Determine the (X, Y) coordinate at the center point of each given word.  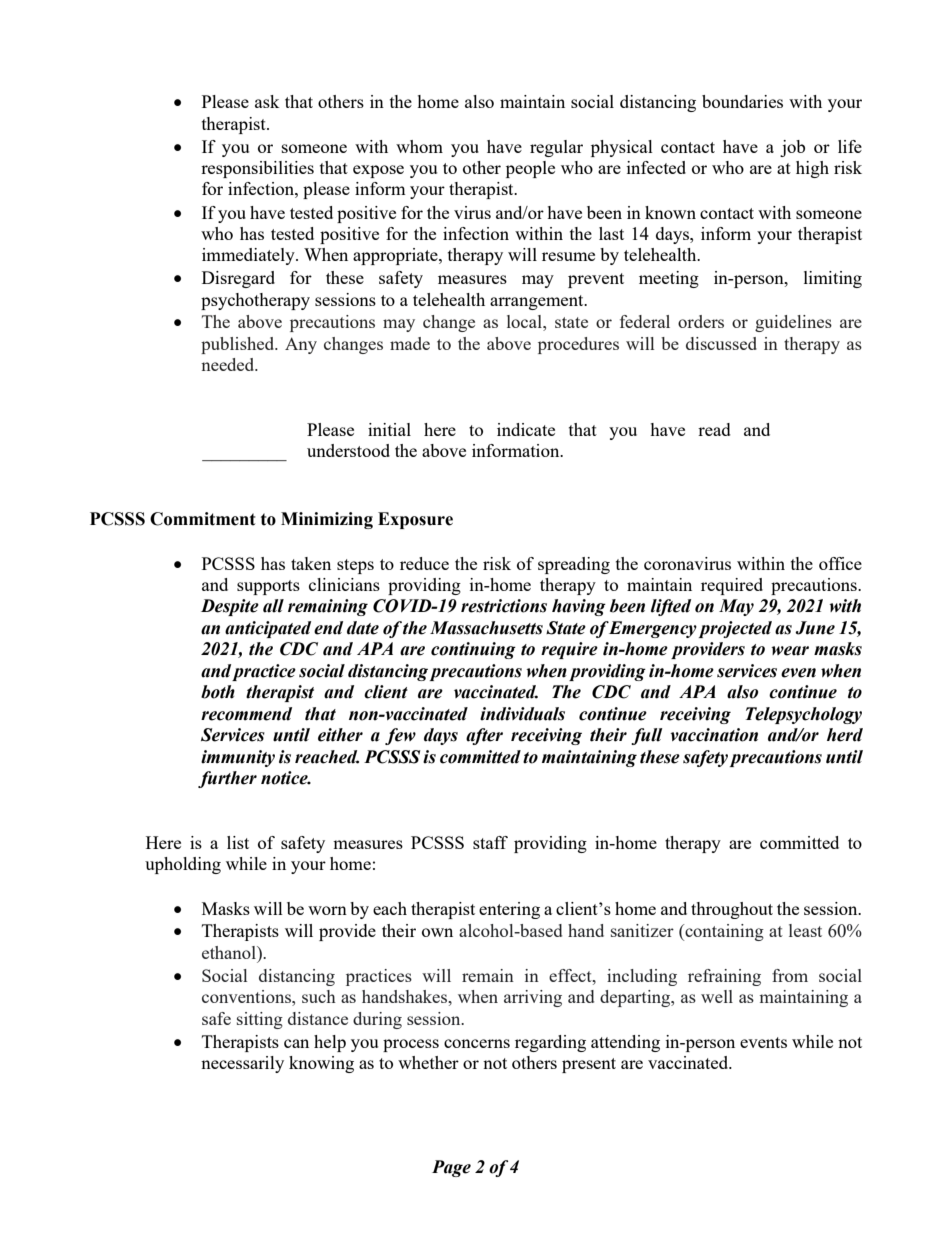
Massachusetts (486, 628)
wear (790, 651)
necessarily (242, 1064)
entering (509, 910)
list (238, 842)
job (792, 148)
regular (556, 148)
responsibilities (257, 169)
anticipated (268, 629)
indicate (526, 429)
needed (229, 364)
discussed (721, 343)
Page (451, 1168)
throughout (732, 910)
